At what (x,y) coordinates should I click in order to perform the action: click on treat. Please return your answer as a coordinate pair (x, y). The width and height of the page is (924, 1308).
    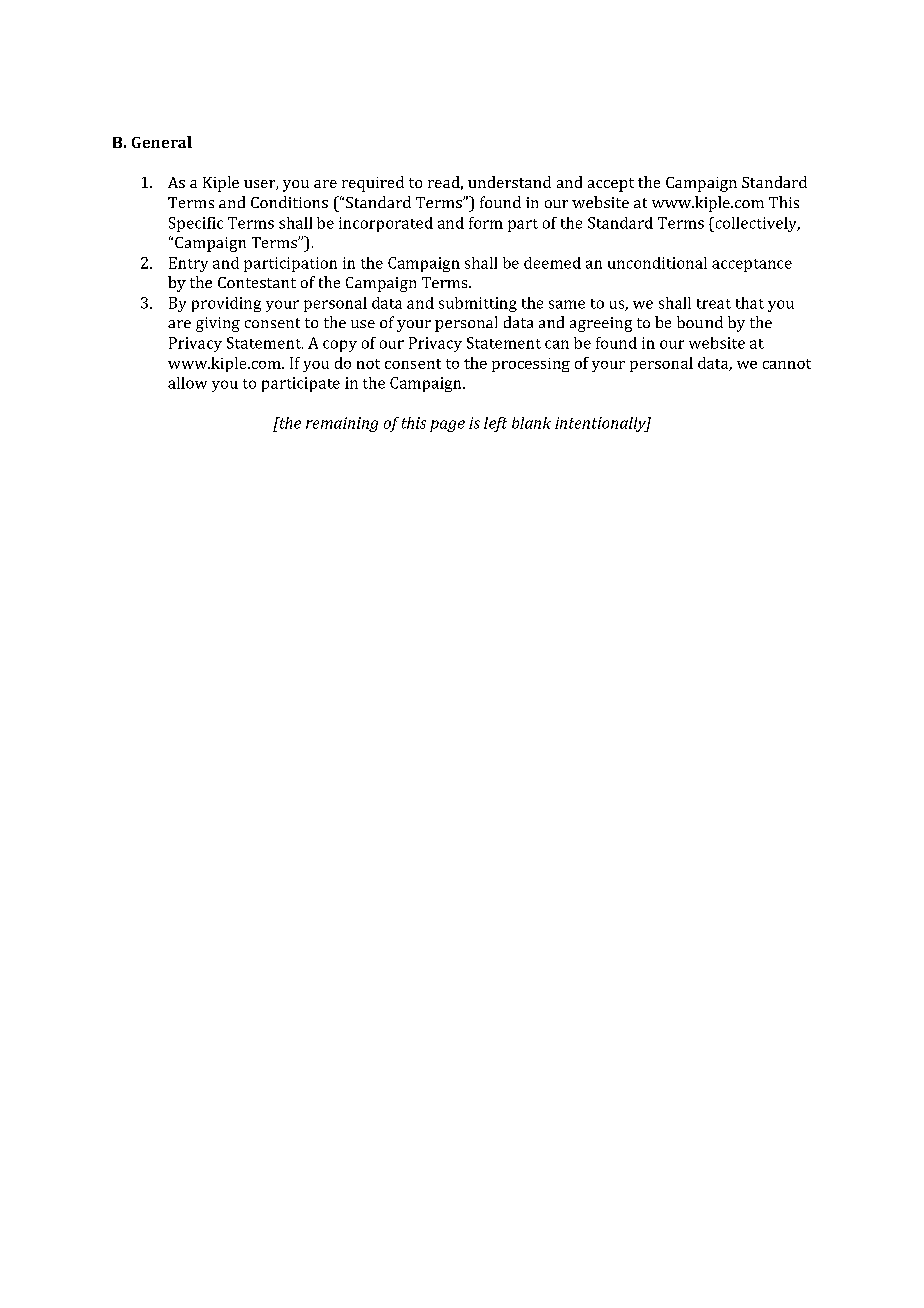
    Looking at the image, I should click on (714, 304).
